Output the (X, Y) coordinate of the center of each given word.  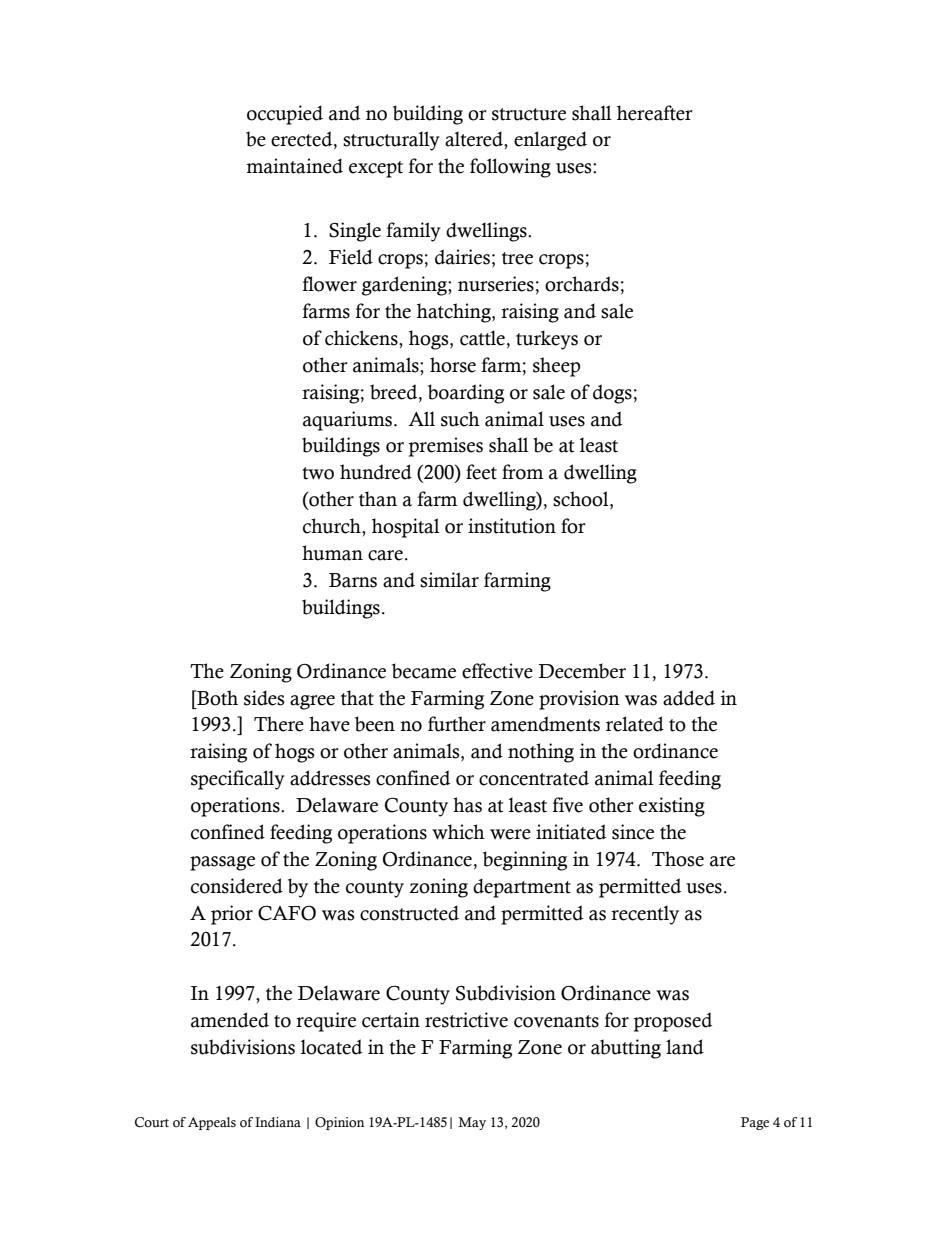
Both (216, 698)
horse (453, 365)
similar (449, 580)
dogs (612, 394)
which (458, 832)
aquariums (347, 421)
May (472, 1123)
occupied (285, 115)
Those (678, 859)
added (689, 698)
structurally (391, 141)
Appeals (212, 1123)
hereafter (655, 113)
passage (222, 863)
